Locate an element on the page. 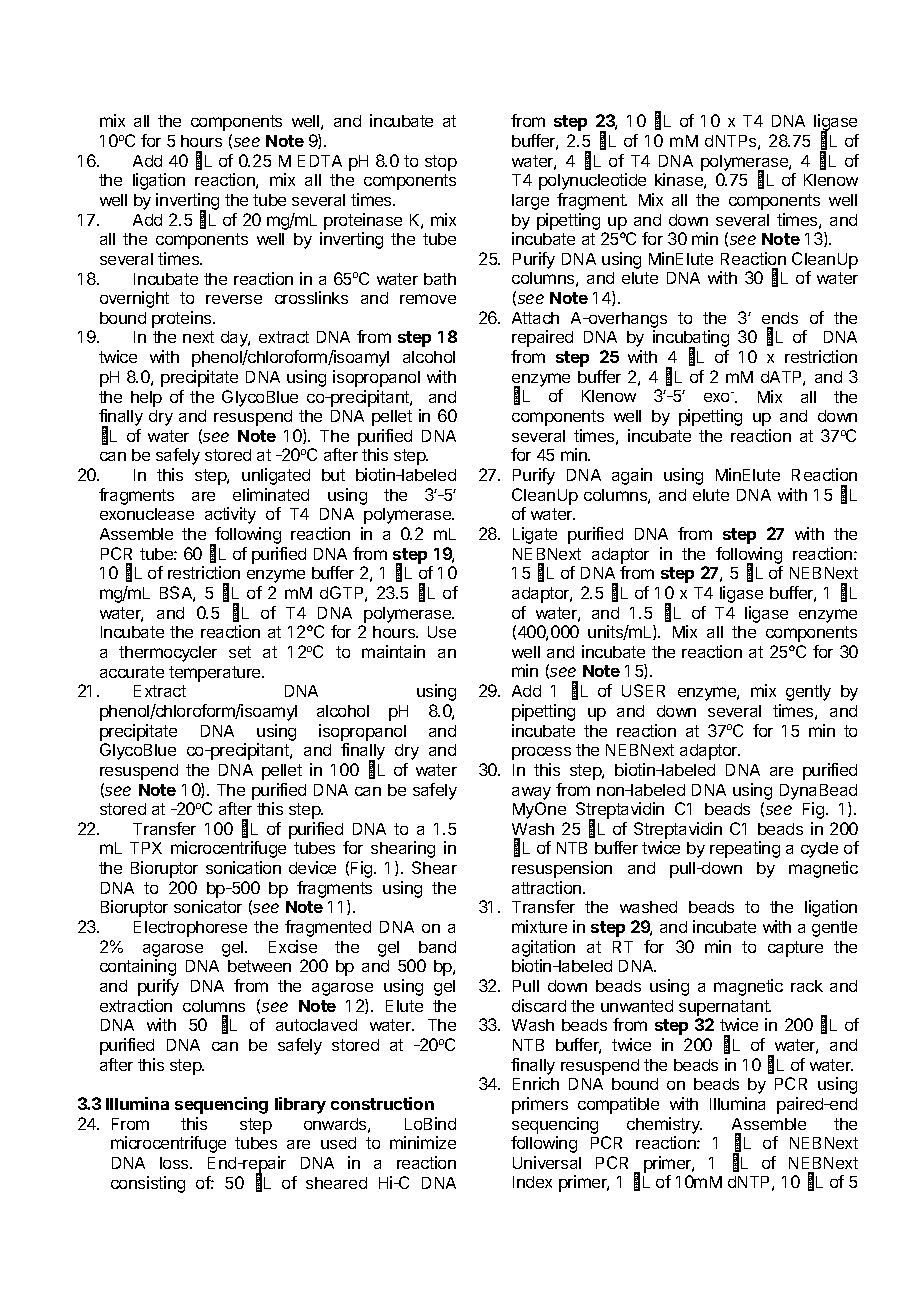 The image size is (924, 1308). polynucleotide is located at coordinates (592, 181).
